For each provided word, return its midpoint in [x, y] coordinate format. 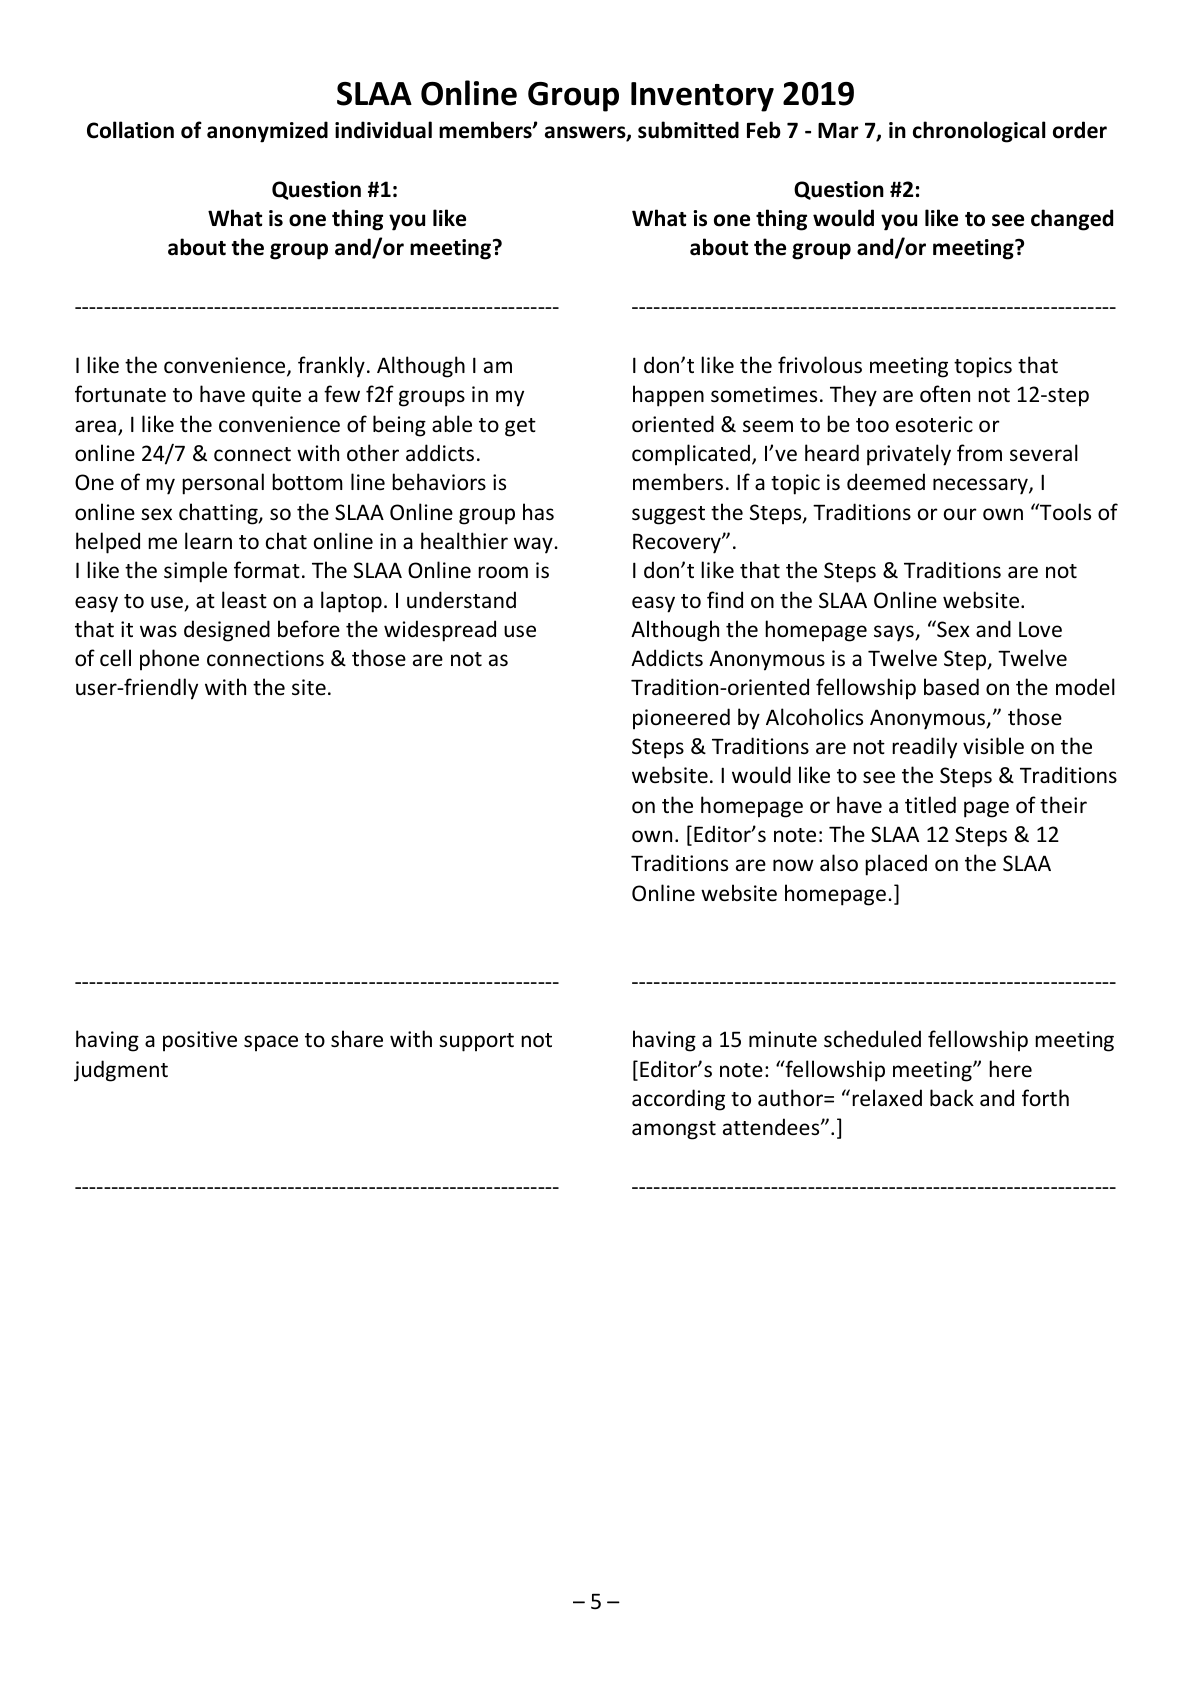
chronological [979, 132]
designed [227, 631]
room [503, 572]
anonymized [267, 132]
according [678, 1100]
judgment [121, 1071]
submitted [688, 130]
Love [1040, 629]
